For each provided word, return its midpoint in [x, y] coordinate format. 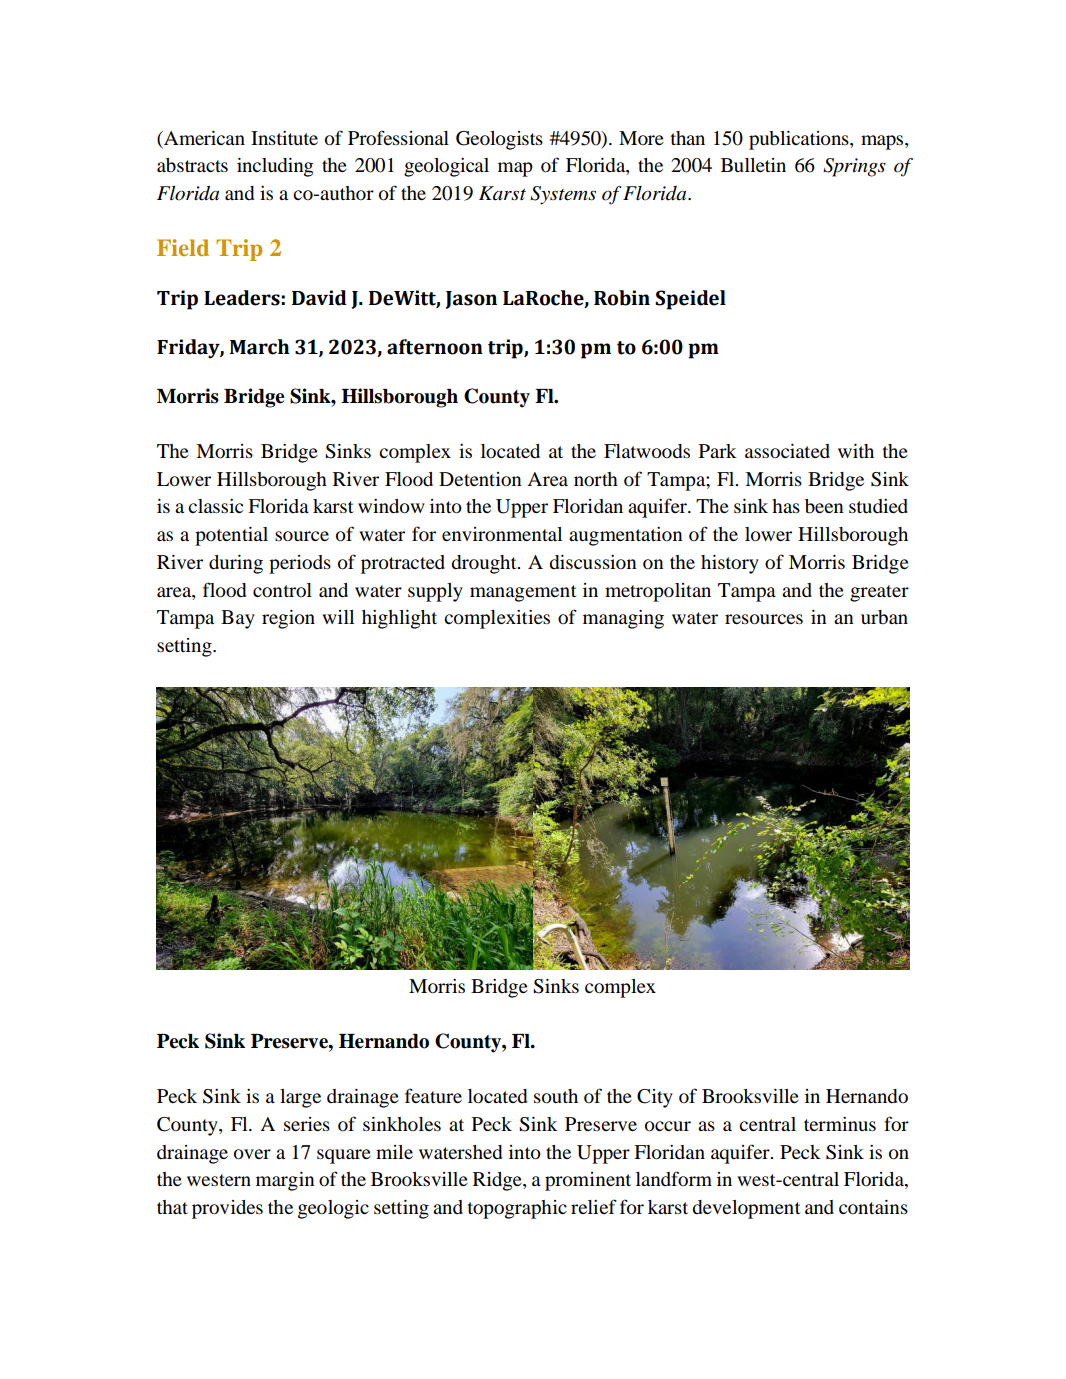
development [746, 1209]
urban [884, 617]
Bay [238, 619]
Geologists [499, 140]
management [523, 593]
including [275, 167]
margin [285, 1181]
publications [800, 140]
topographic [517, 1209]
